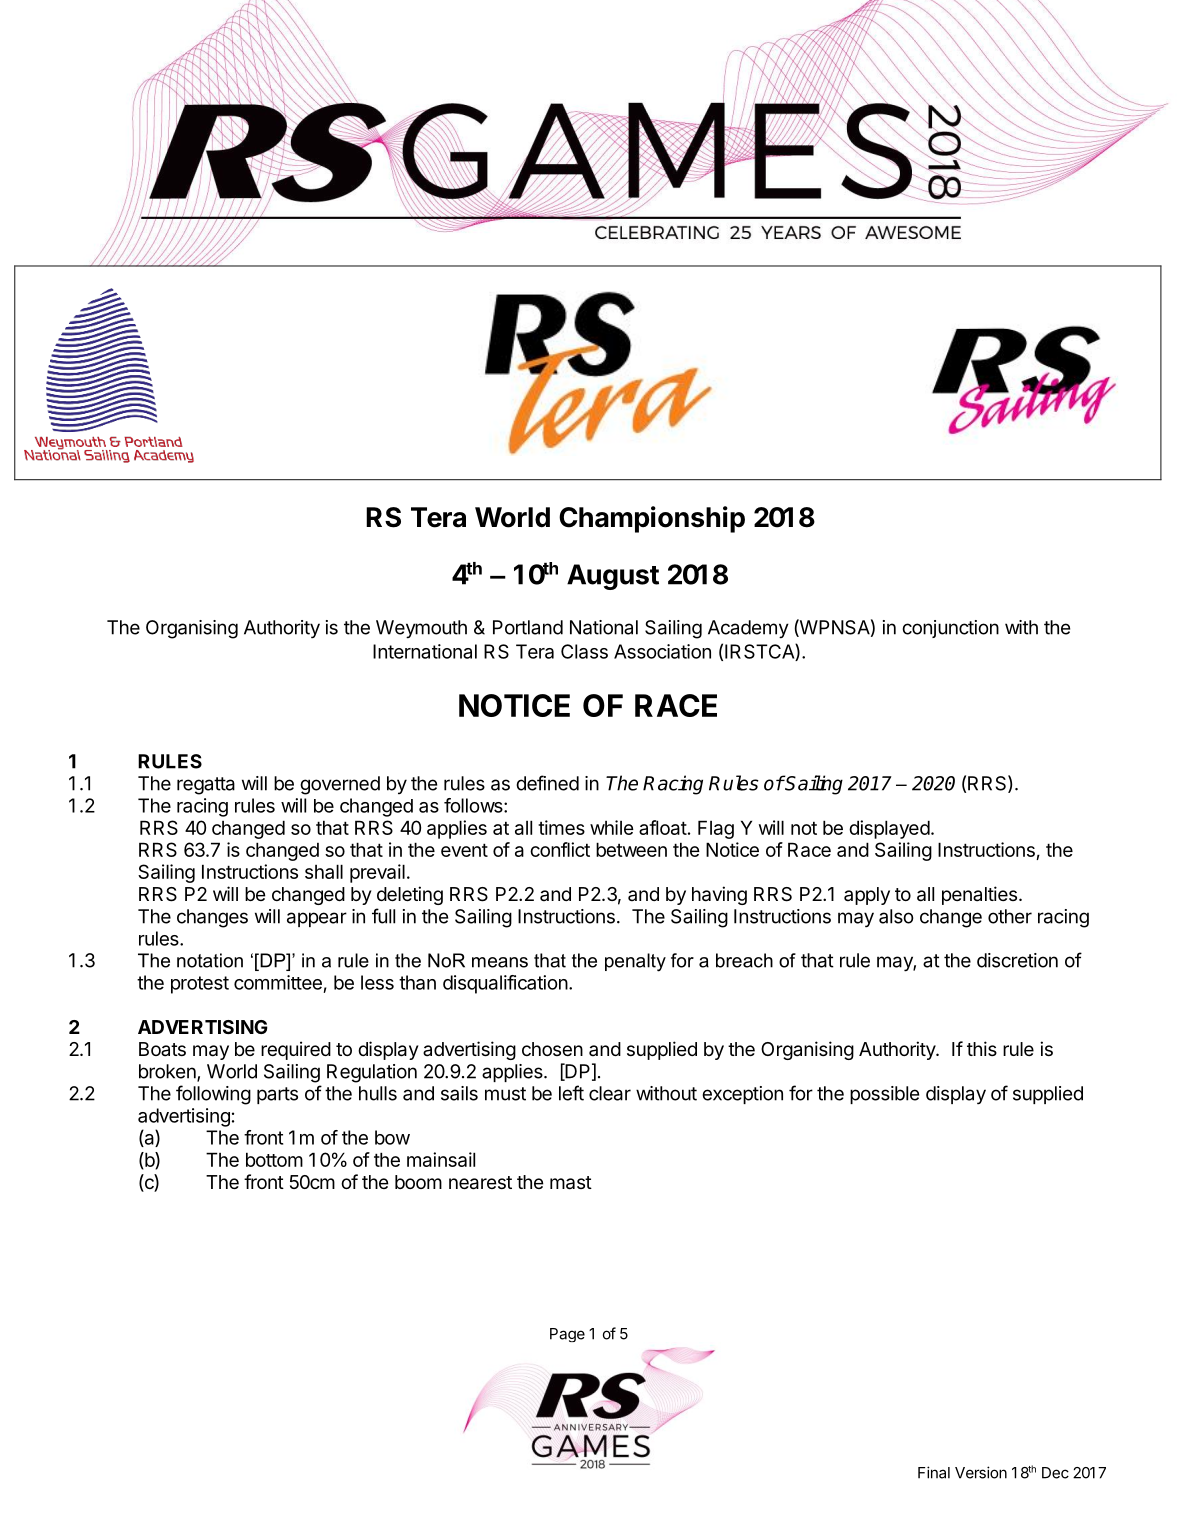 This screenshot has width=1178, height=1525. I want to click on committee, so click(278, 982).
